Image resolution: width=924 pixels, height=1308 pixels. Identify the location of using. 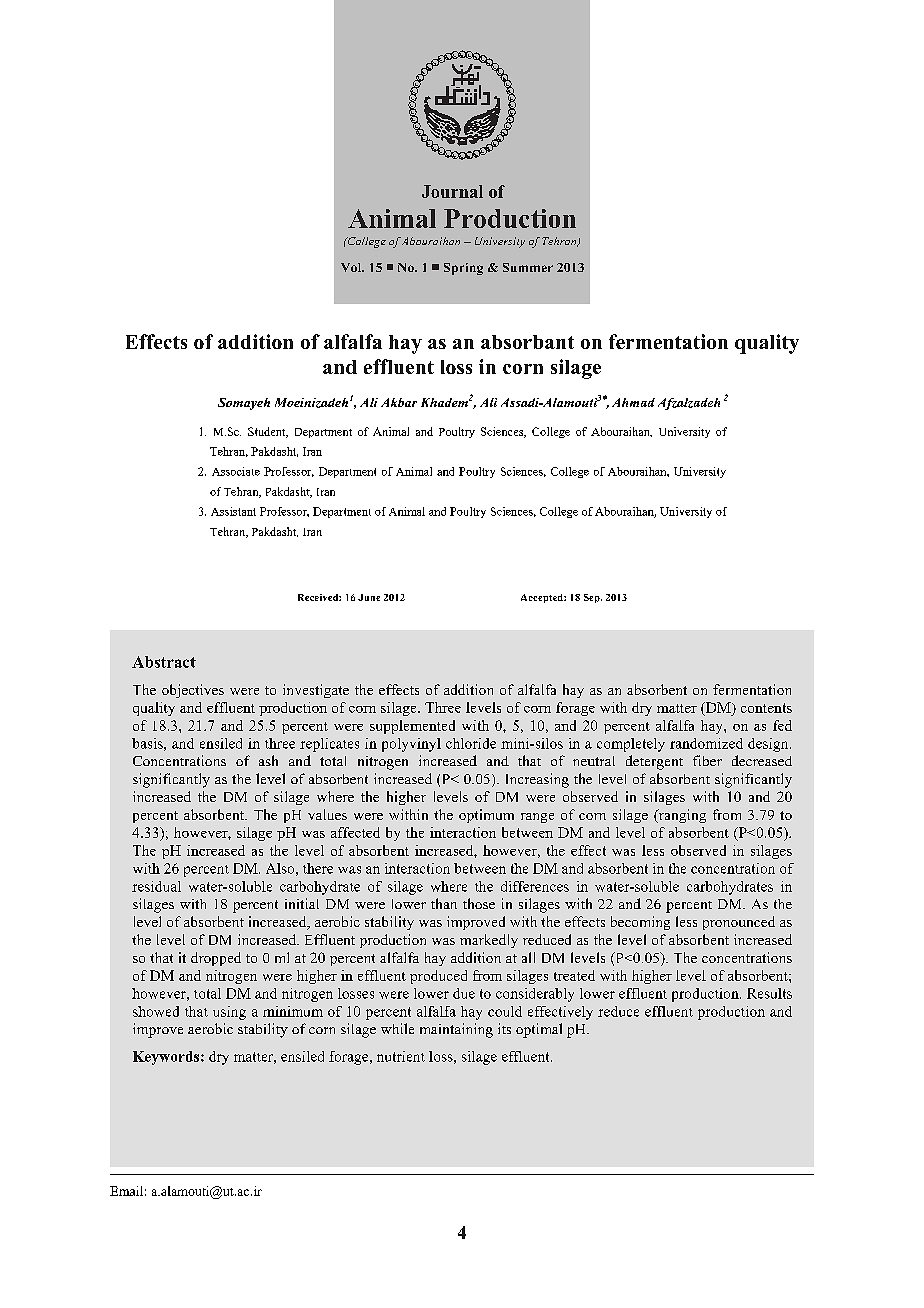
(229, 1013).
